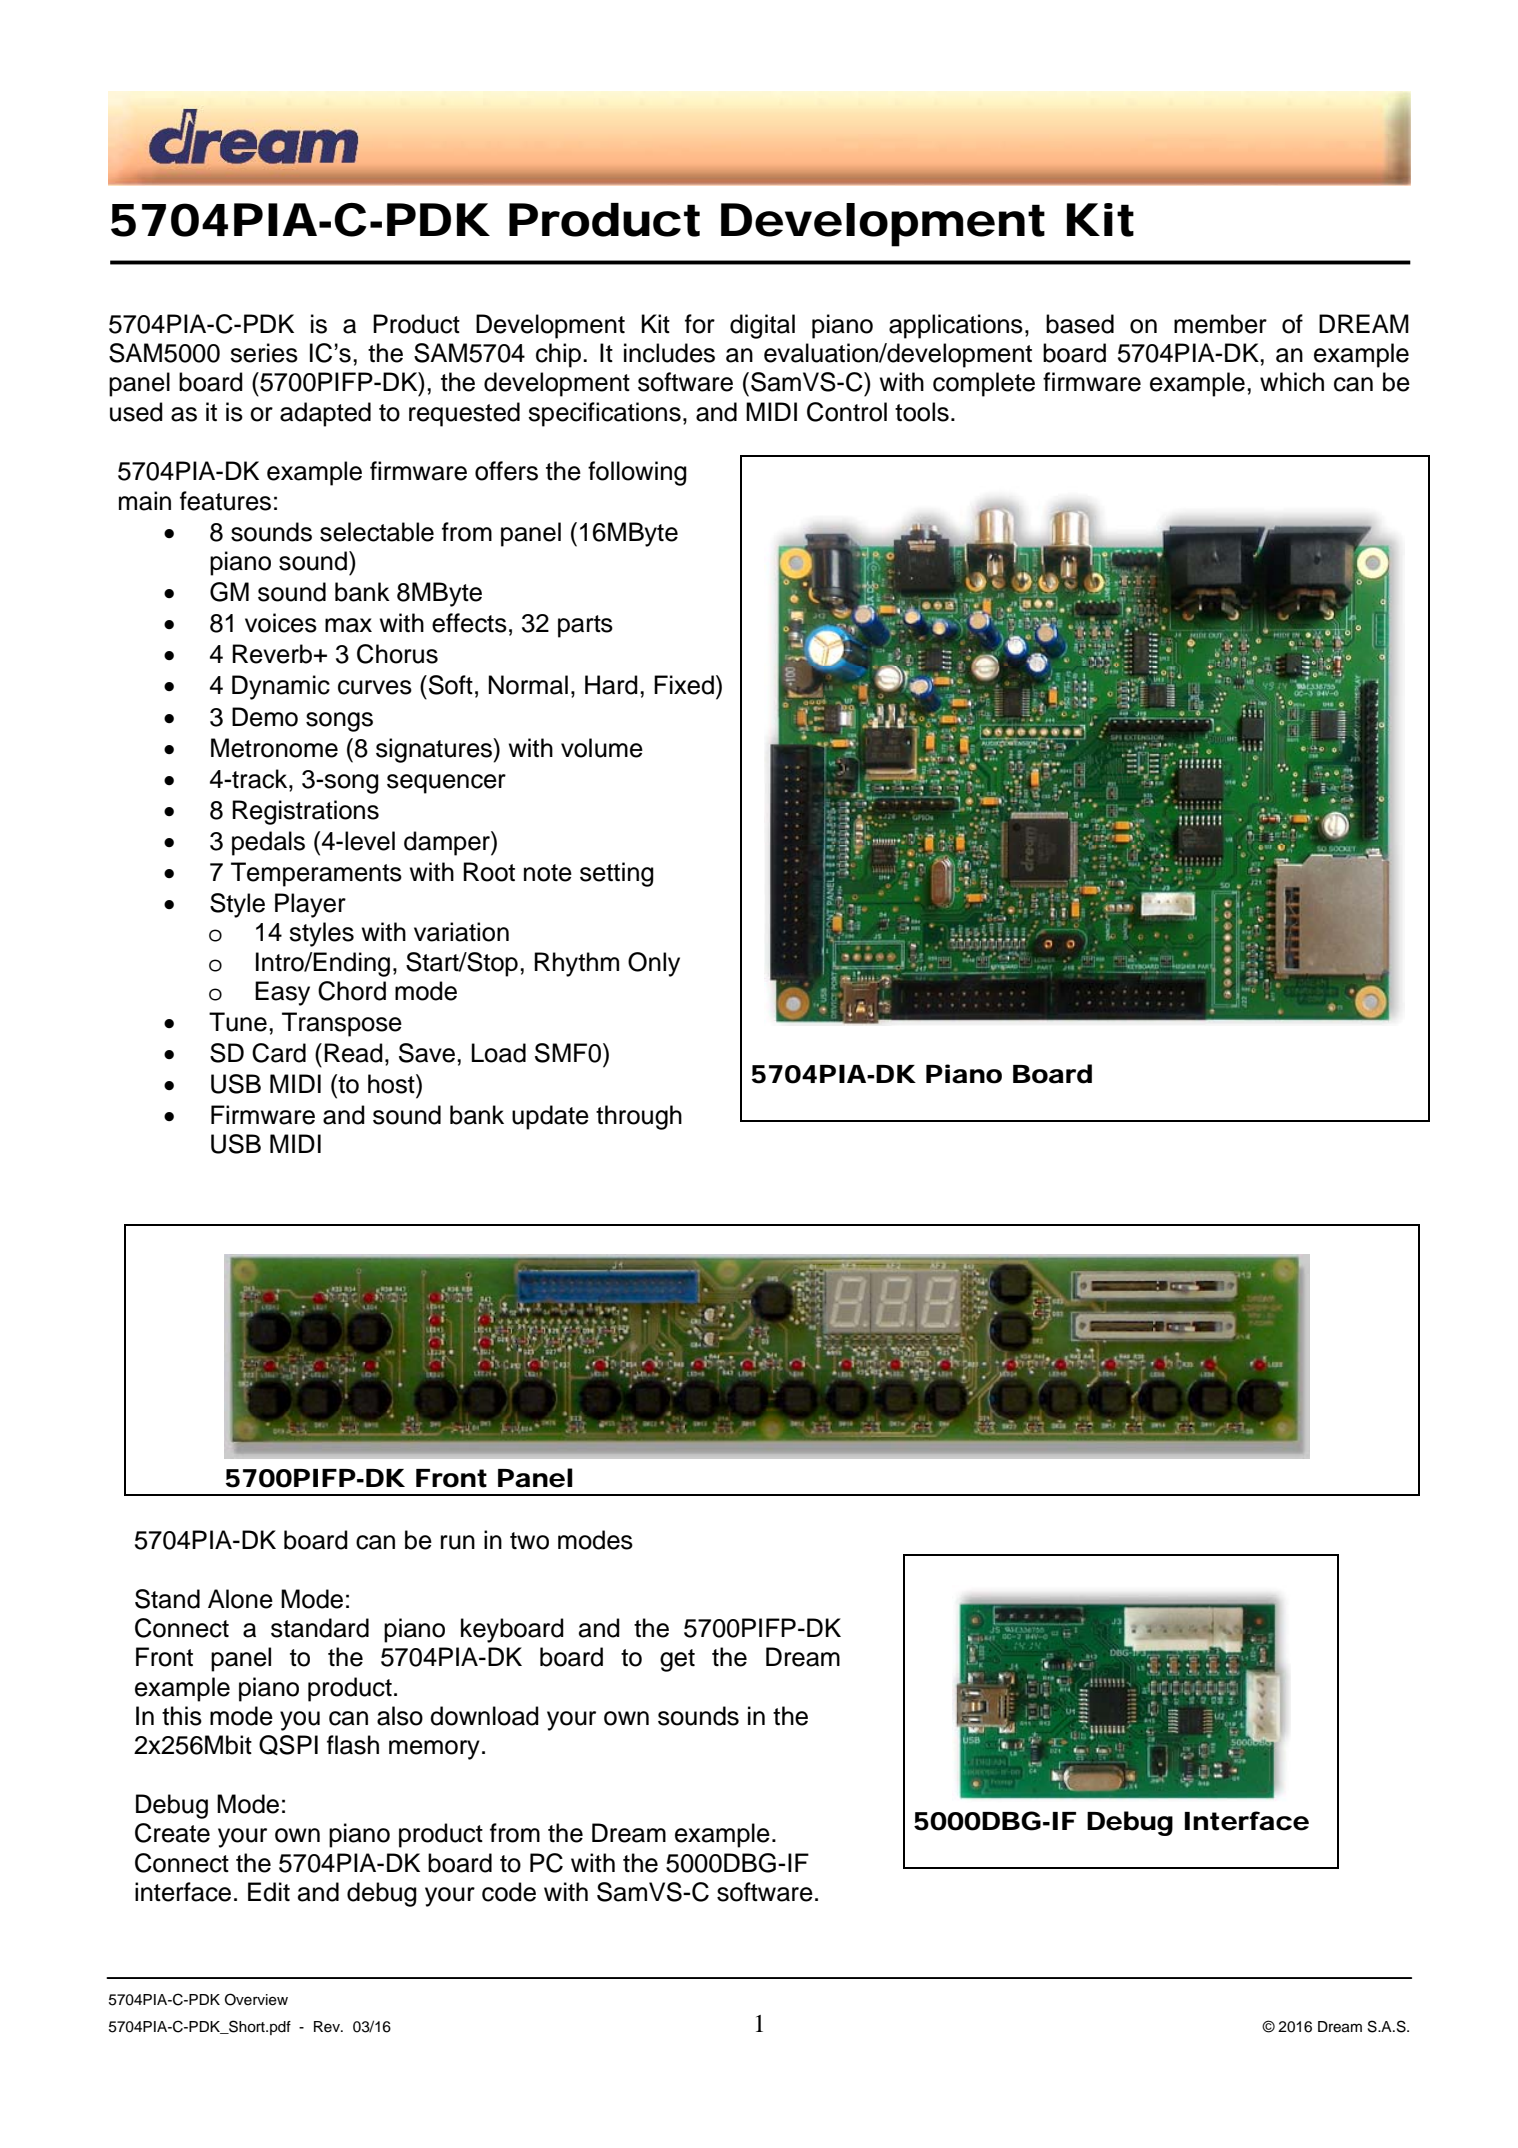  Describe the element at coordinates (654, 964) in the screenshot. I see `Only` at that location.
